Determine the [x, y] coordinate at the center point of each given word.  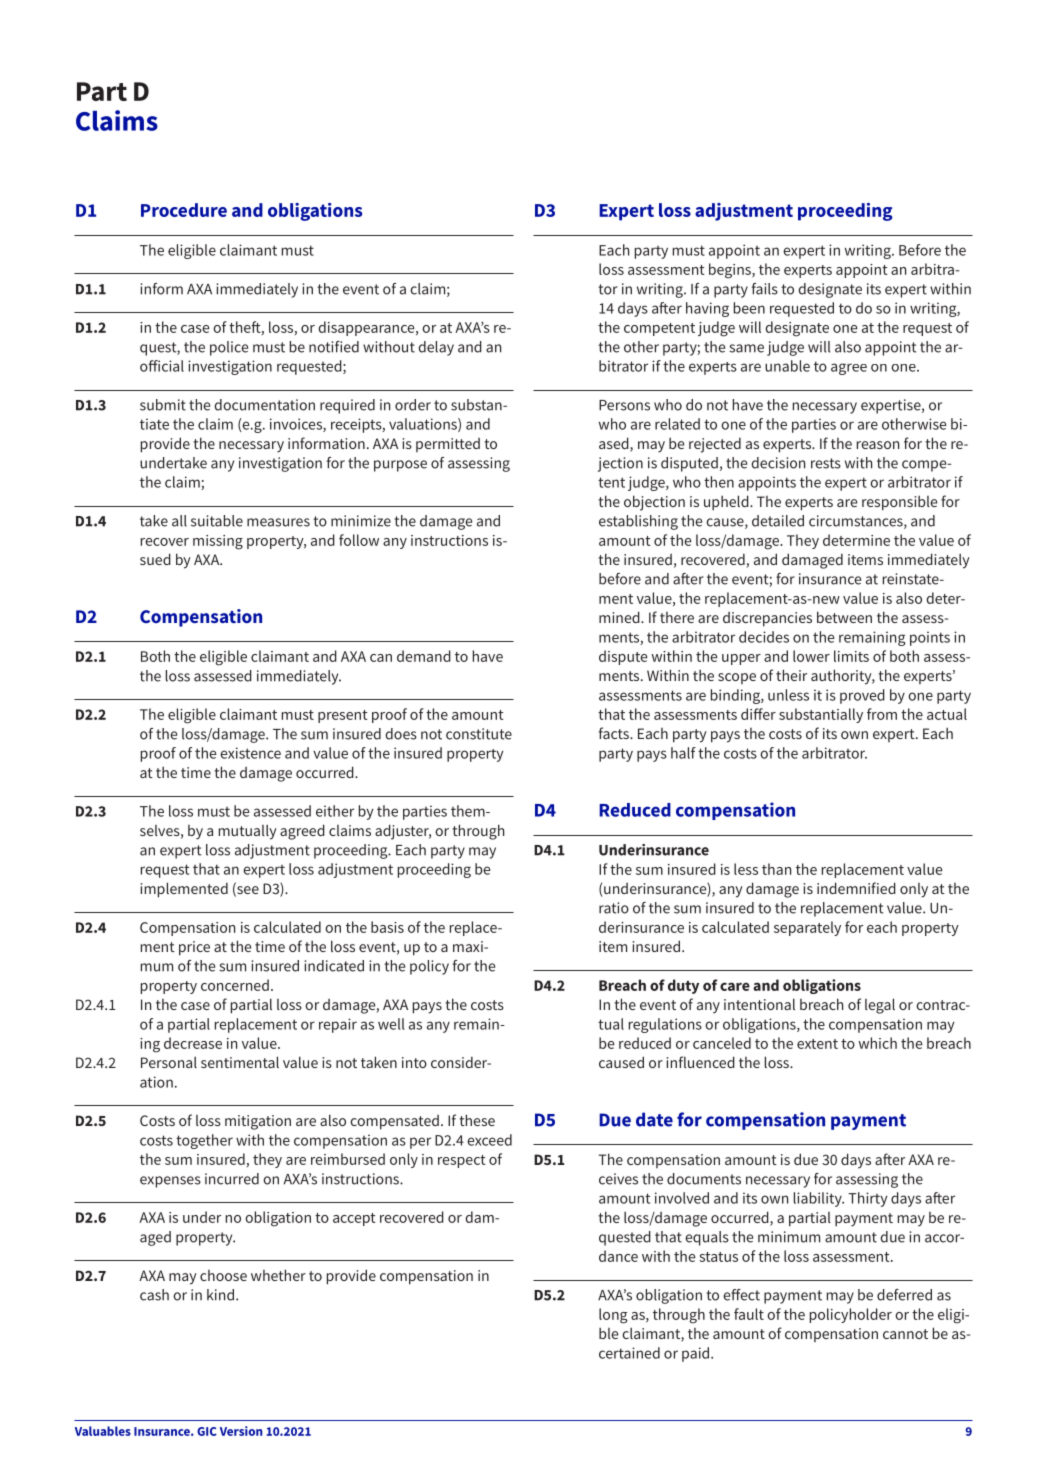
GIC [207, 1431]
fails [765, 289]
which [877, 1043]
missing [218, 542]
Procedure [184, 210]
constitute [479, 734]
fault [749, 1314]
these [477, 1120]
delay [436, 348]
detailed [778, 521]
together [204, 1141]
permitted [448, 445]
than [776, 869]
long [613, 1316]
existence [250, 753]
